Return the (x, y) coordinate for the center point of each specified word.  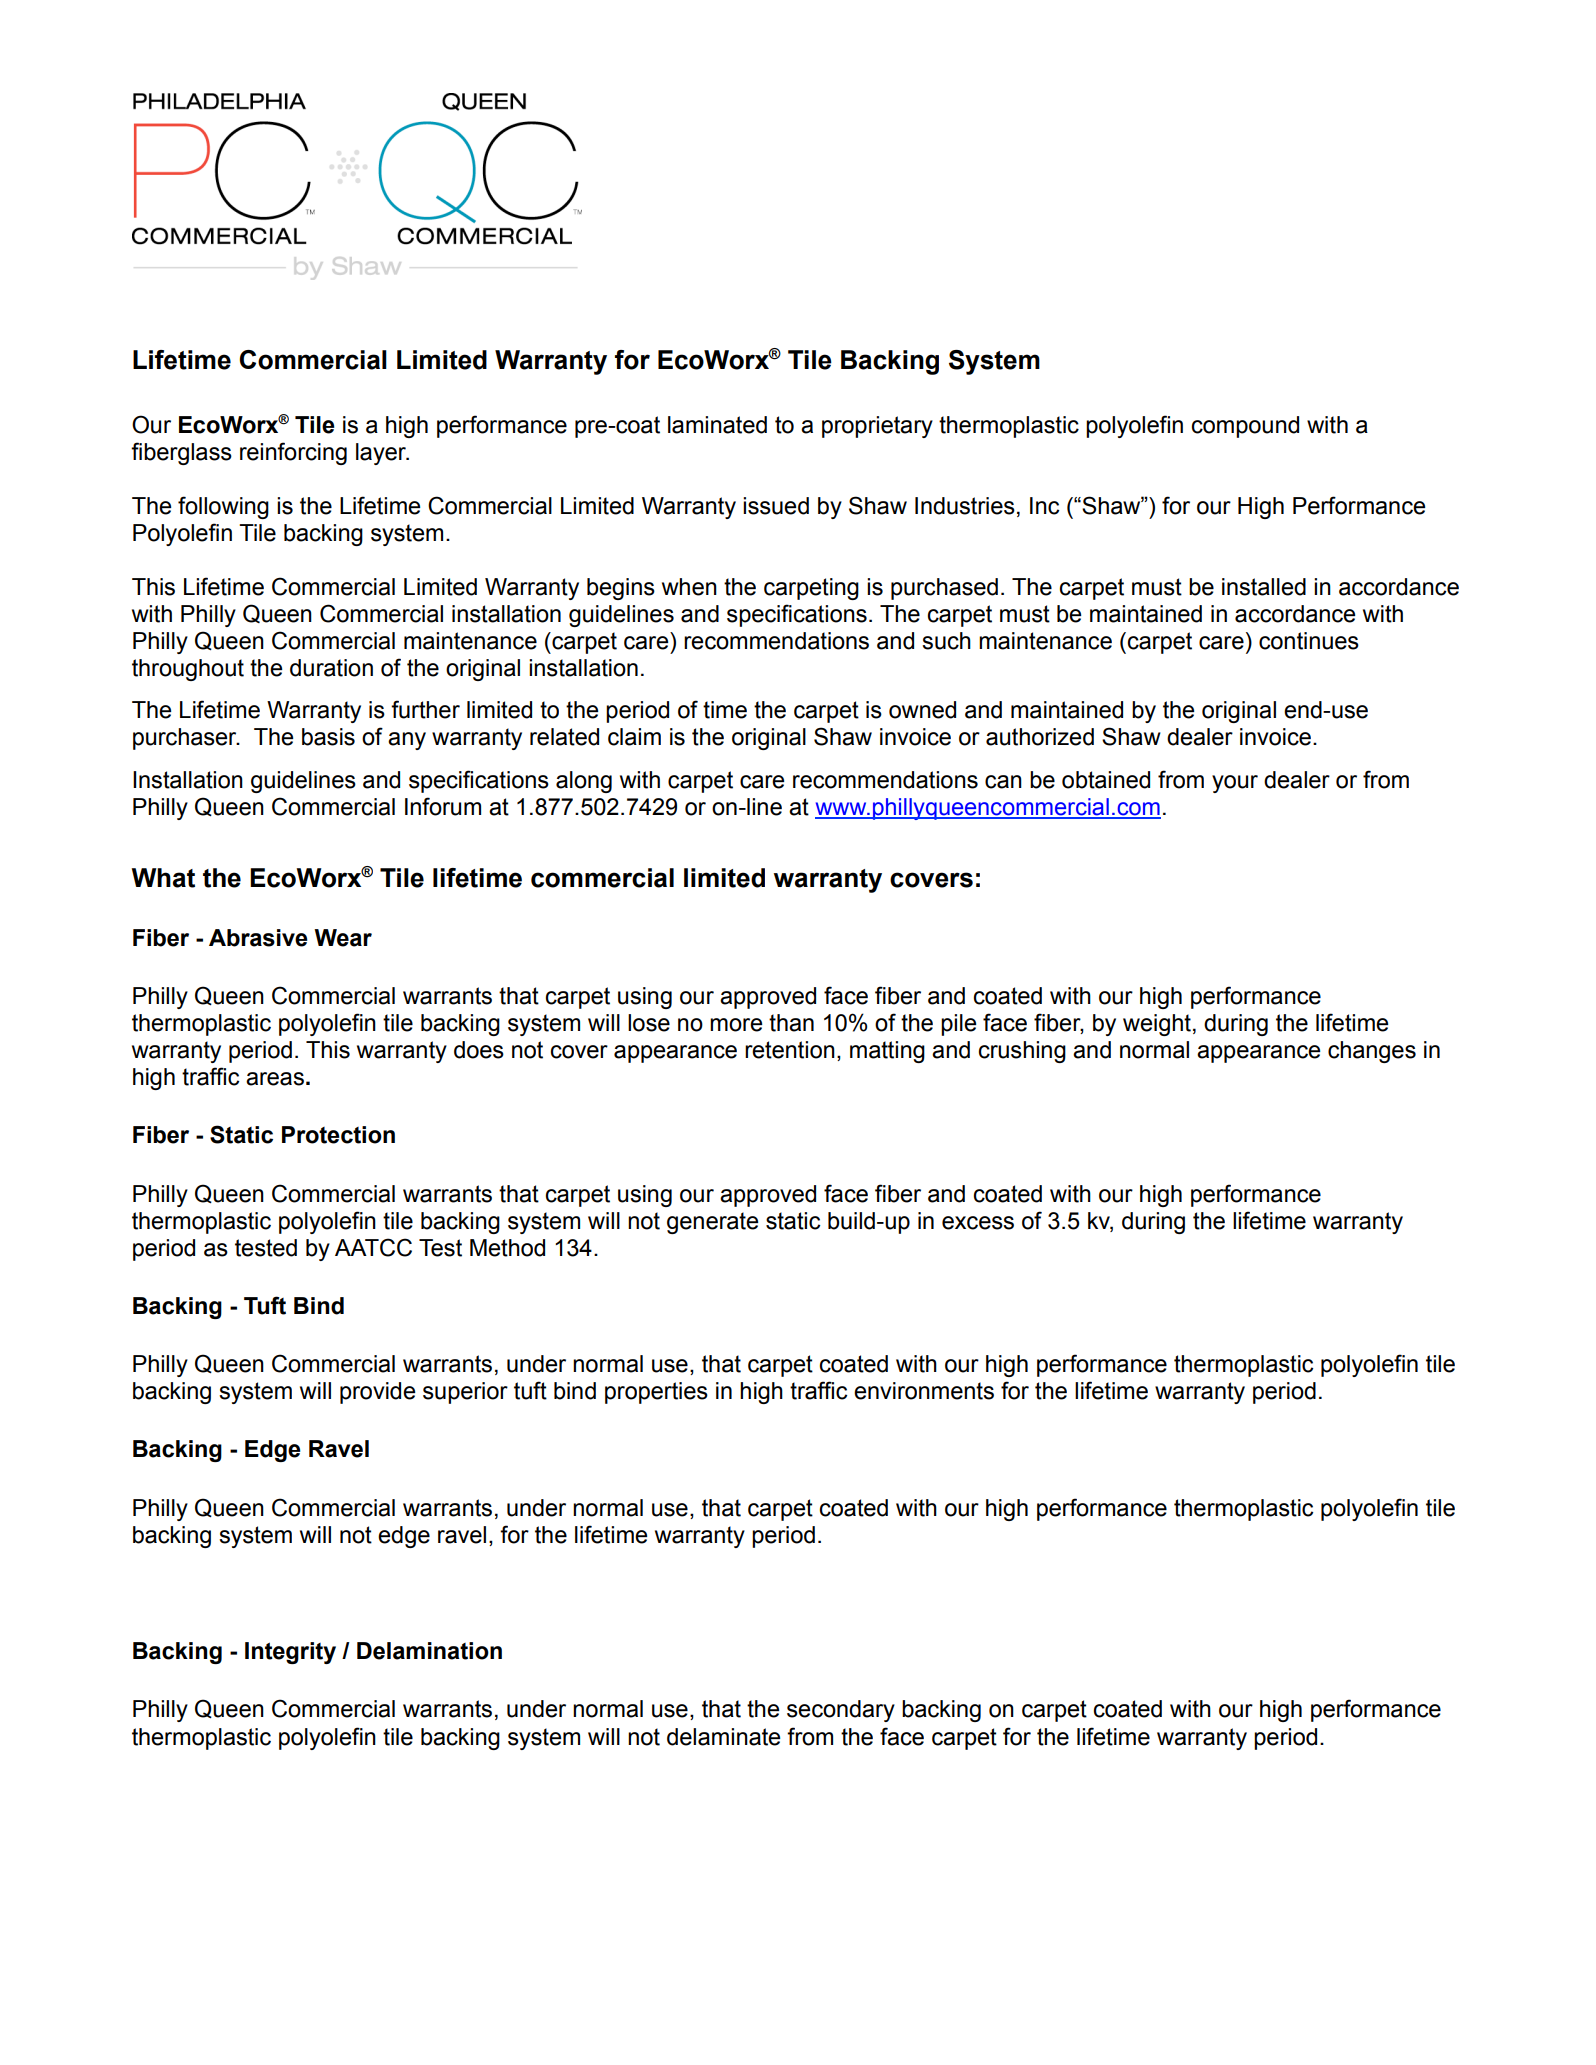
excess (978, 1223)
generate (712, 1223)
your (1235, 784)
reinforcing (293, 453)
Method (507, 1248)
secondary (841, 1711)
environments (924, 1391)
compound (1245, 427)
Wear (343, 938)
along (584, 782)
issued (776, 506)
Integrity (290, 1653)
